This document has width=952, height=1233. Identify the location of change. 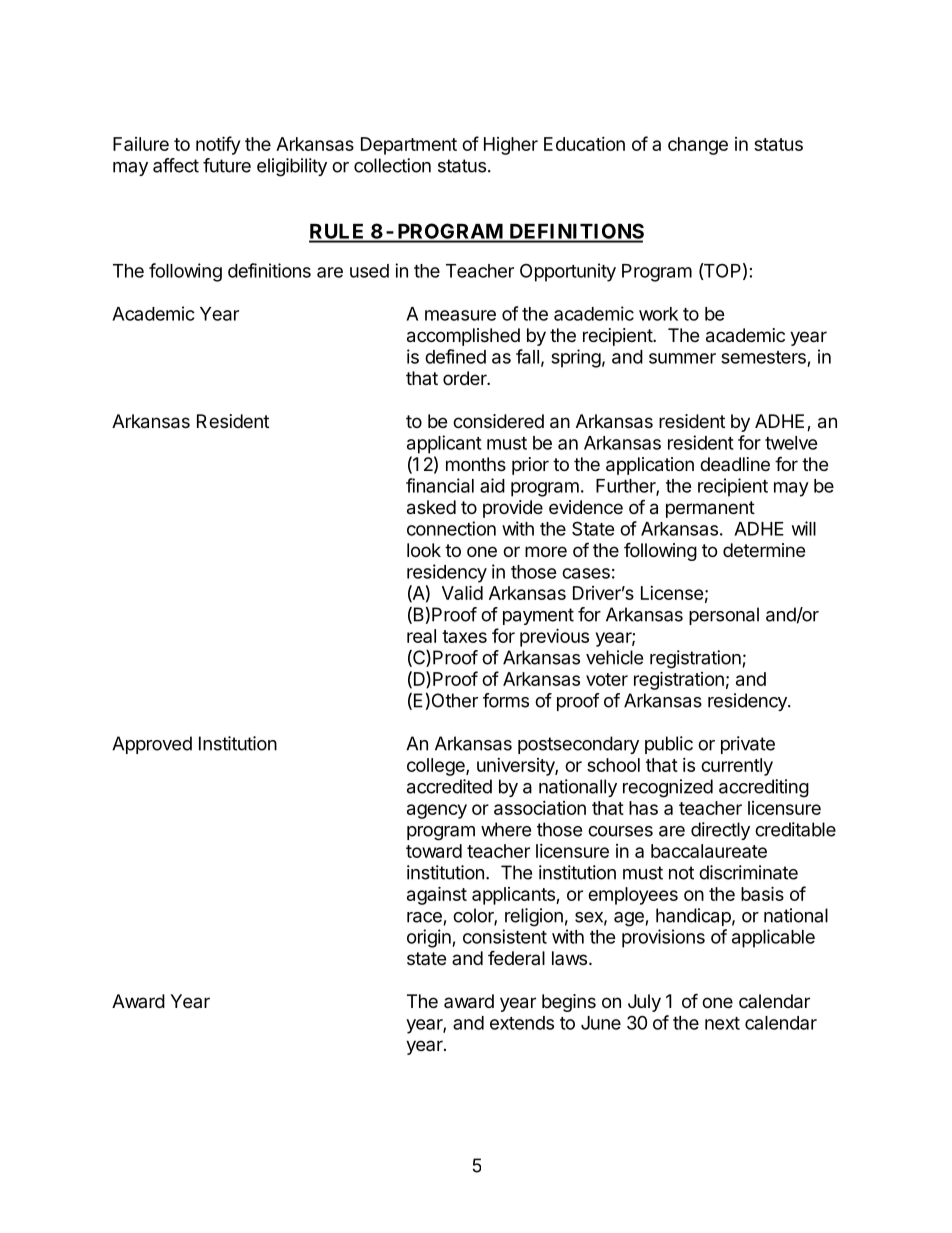
(698, 146).
